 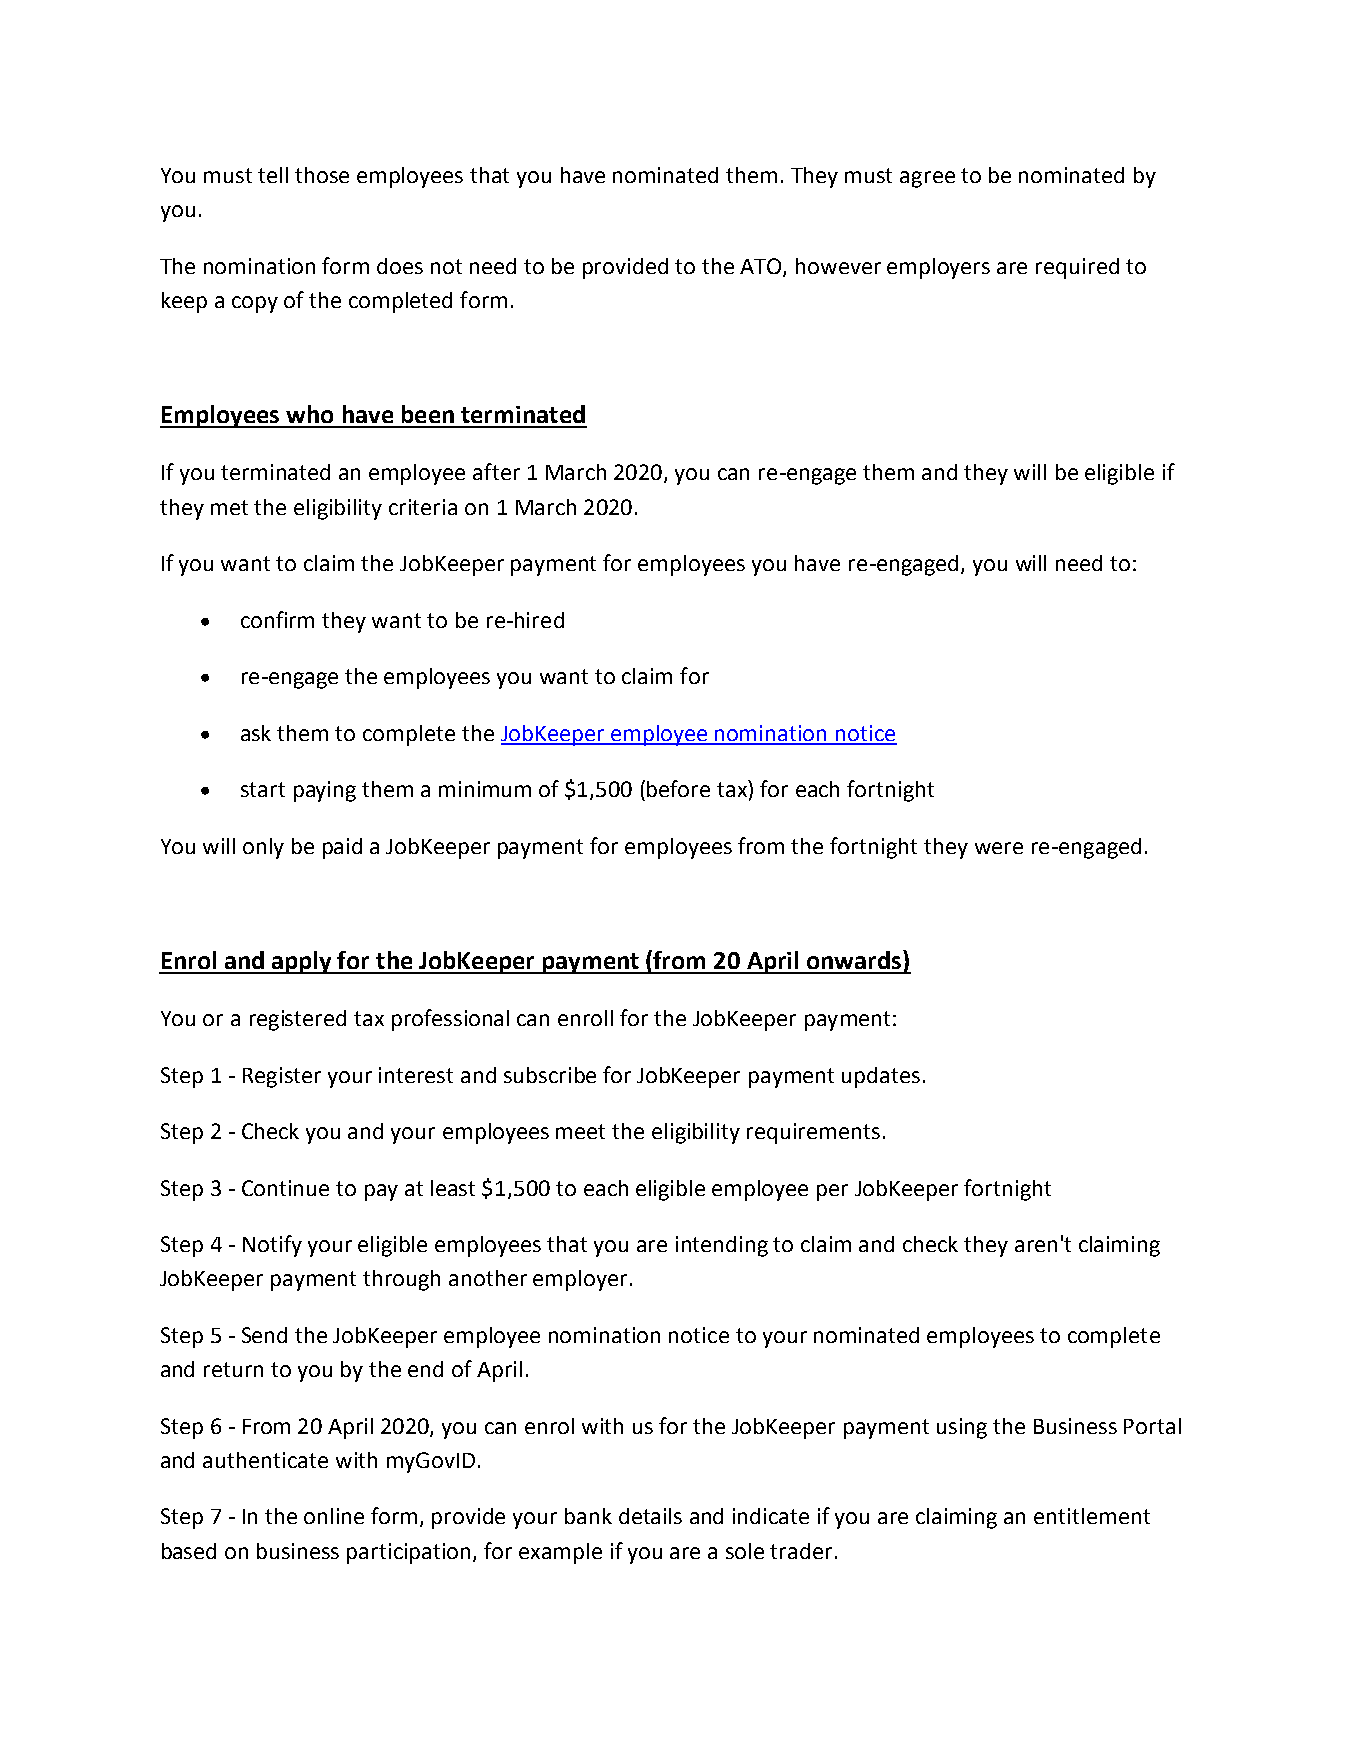 What do you see at coordinates (1077, 268) in the page?
I see `required` at bounding box center [1077, 268].
